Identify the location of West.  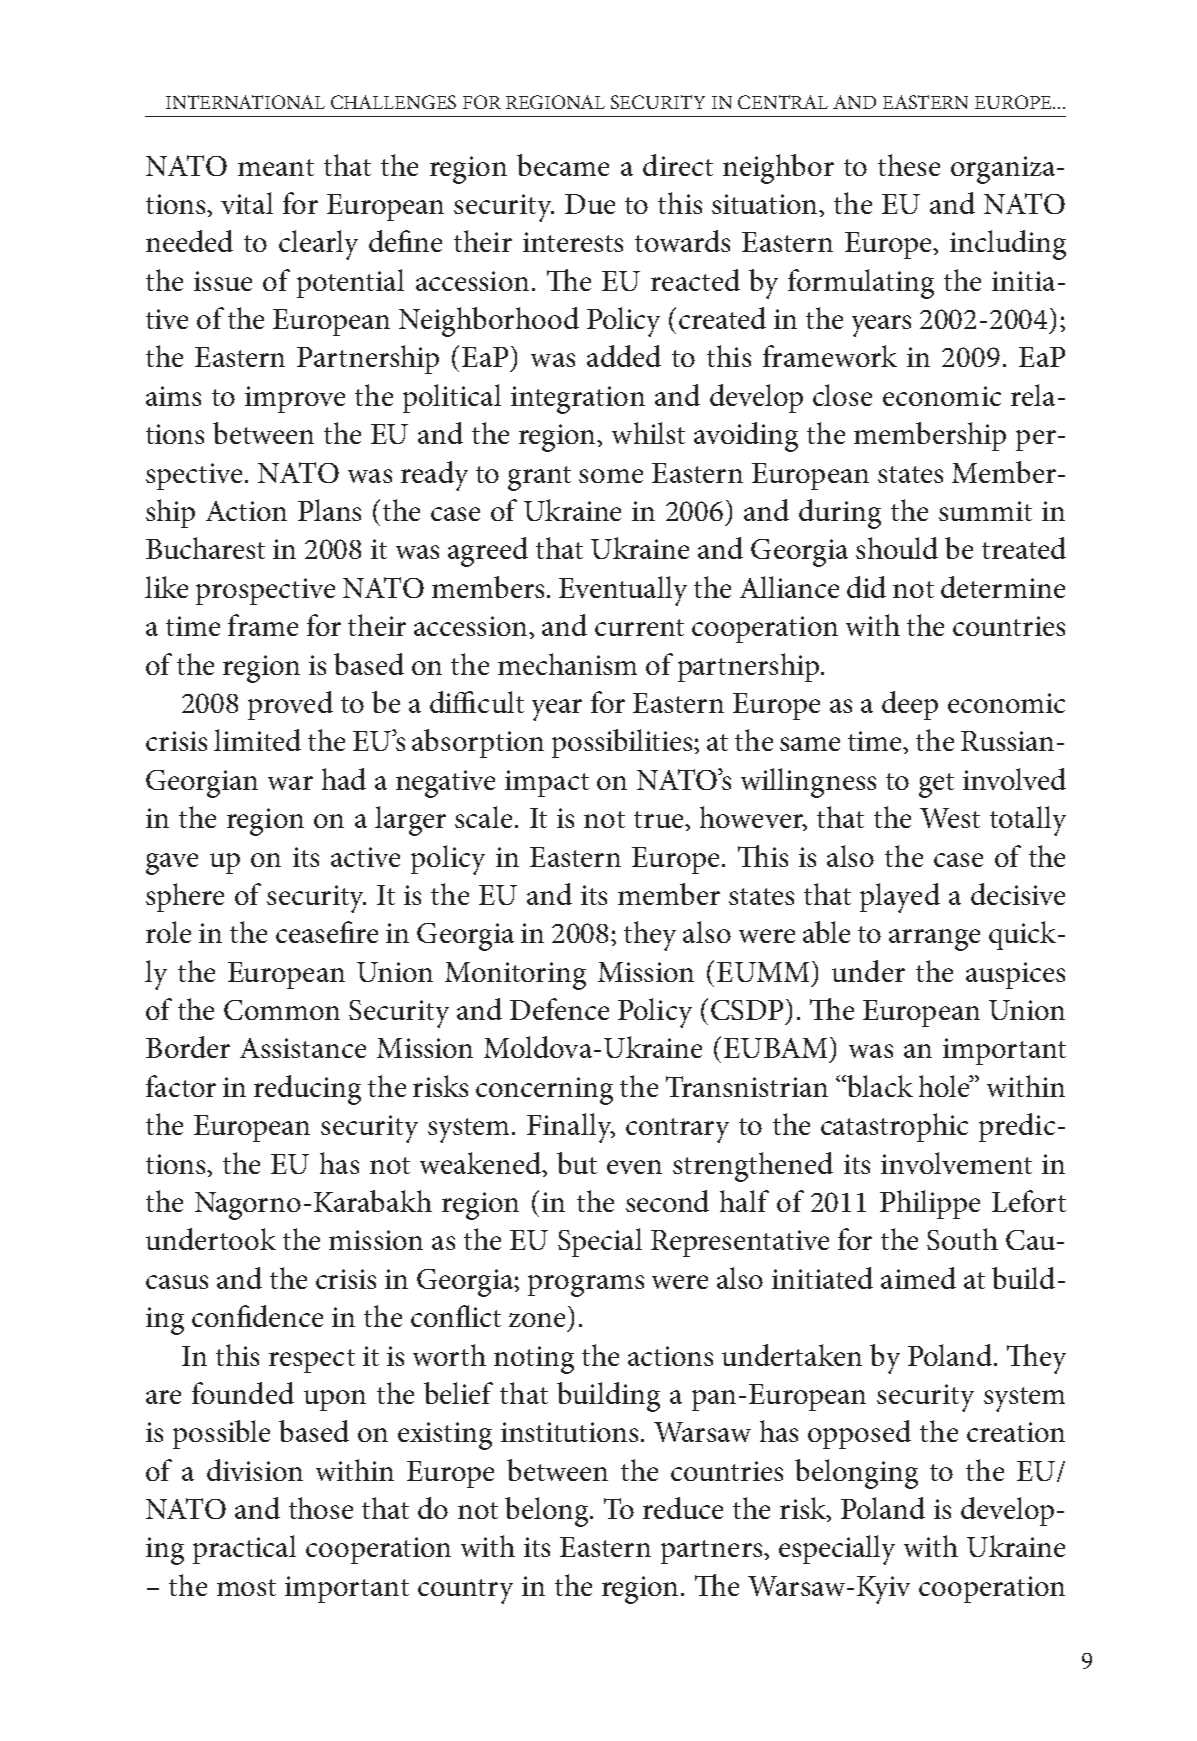
(950, 818).
